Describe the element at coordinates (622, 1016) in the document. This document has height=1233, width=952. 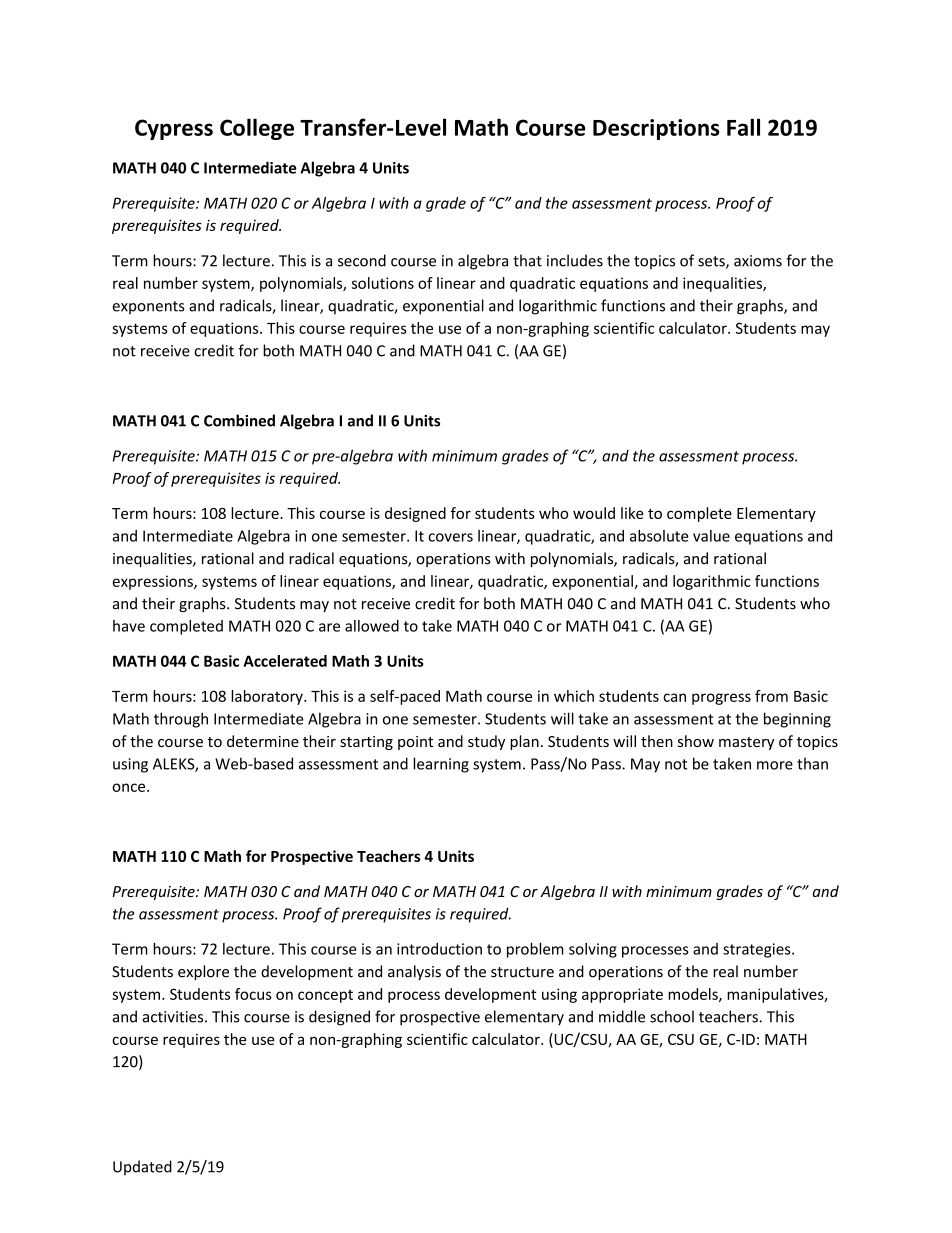
I see `middle` at that location.
